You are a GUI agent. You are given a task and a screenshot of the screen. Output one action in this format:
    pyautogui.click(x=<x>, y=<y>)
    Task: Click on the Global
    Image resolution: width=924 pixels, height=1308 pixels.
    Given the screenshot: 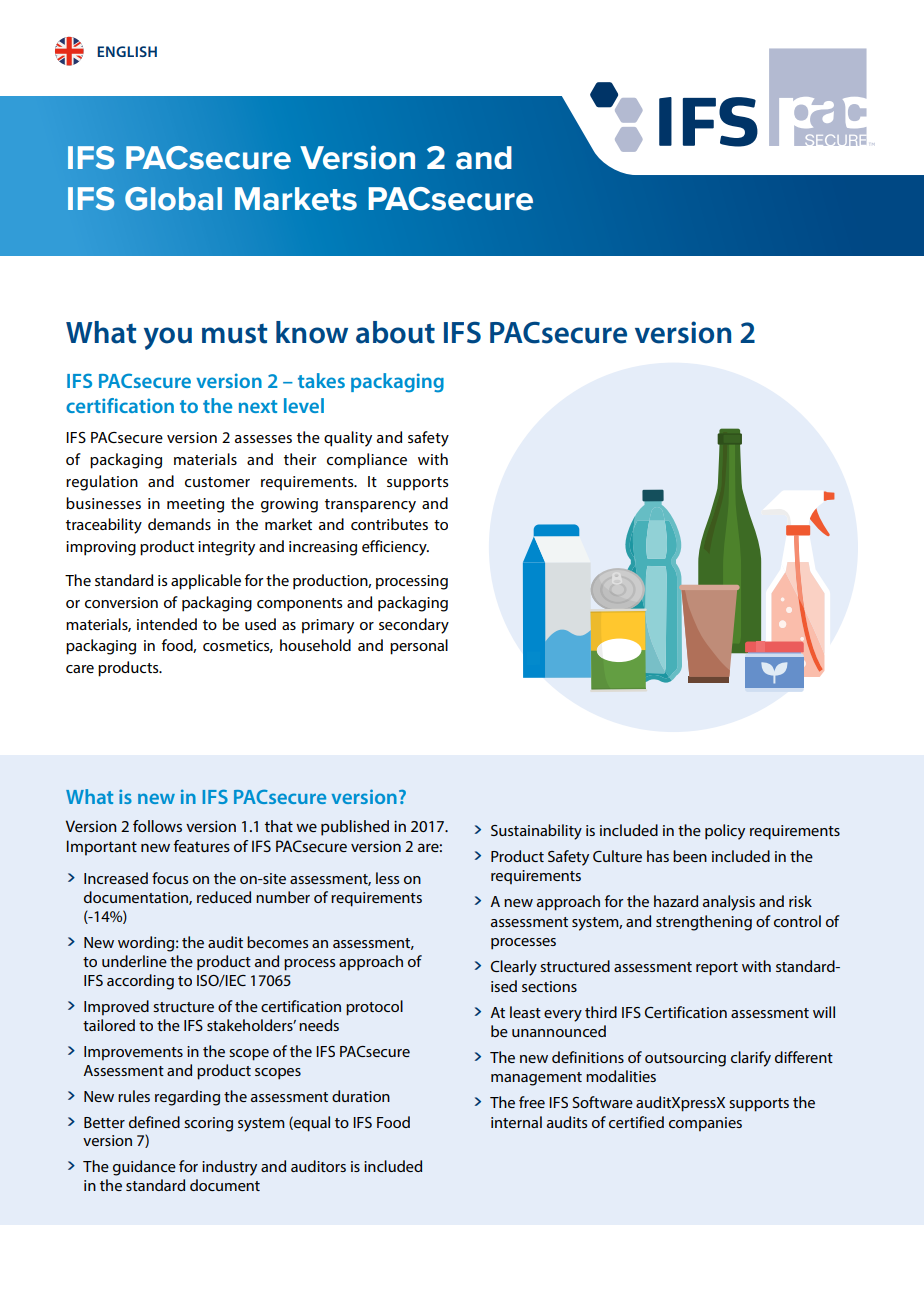 What is the action you would take?
    pyautogui.click(x=173, y=199)
